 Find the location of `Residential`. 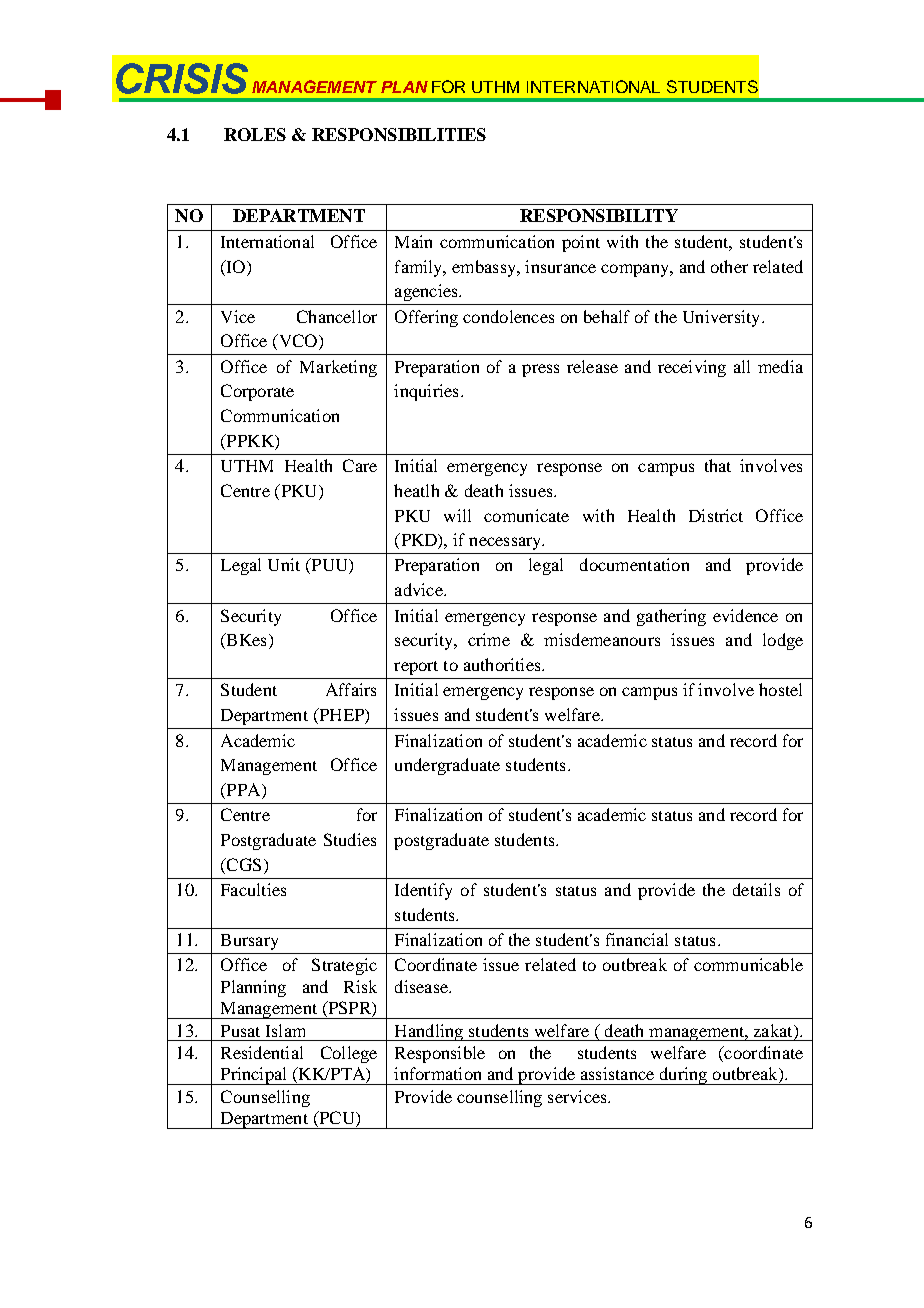

Residential is located at coordinates (262, 1052).
